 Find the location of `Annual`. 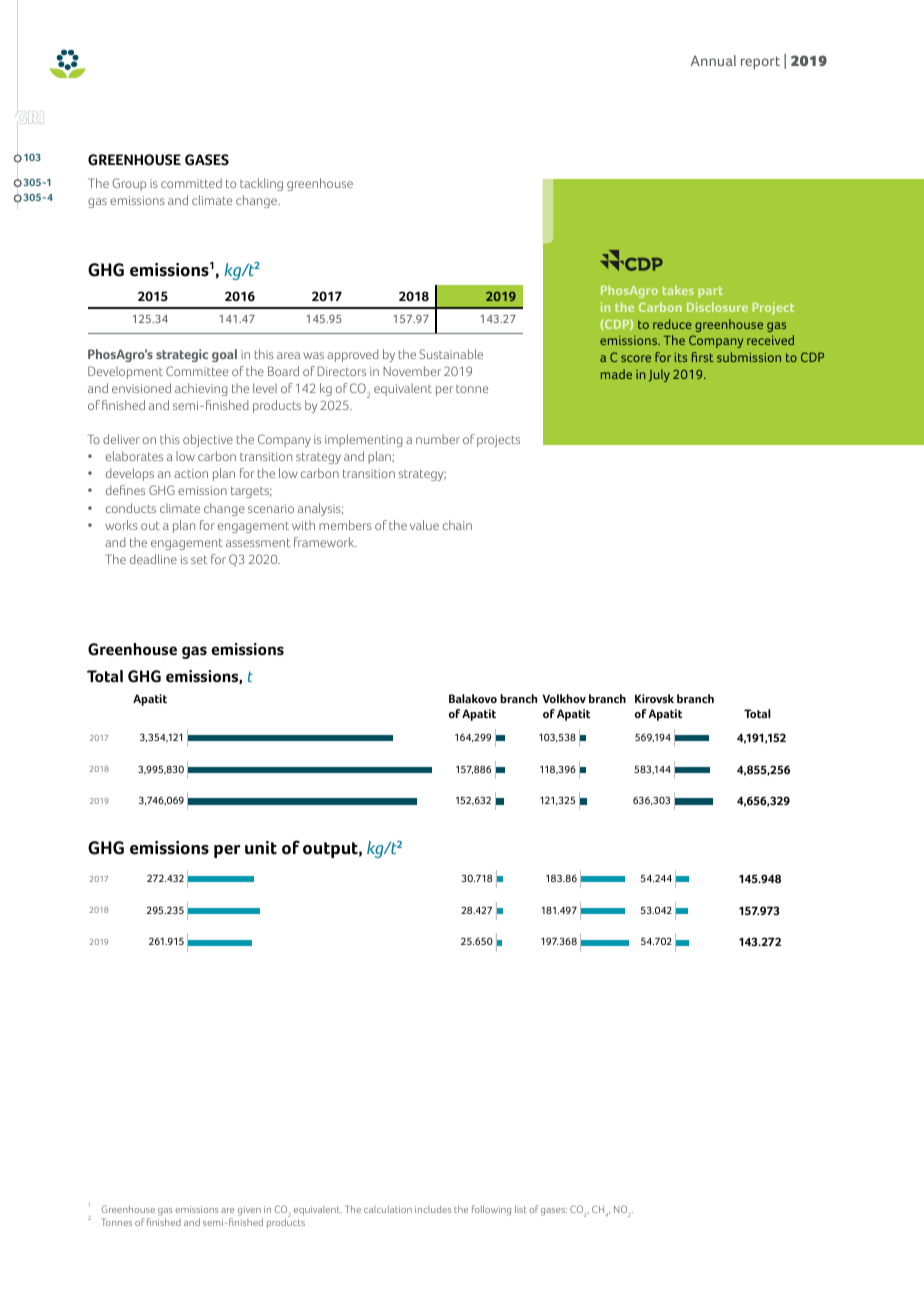

Annual is located at coordinates (713, 60).
